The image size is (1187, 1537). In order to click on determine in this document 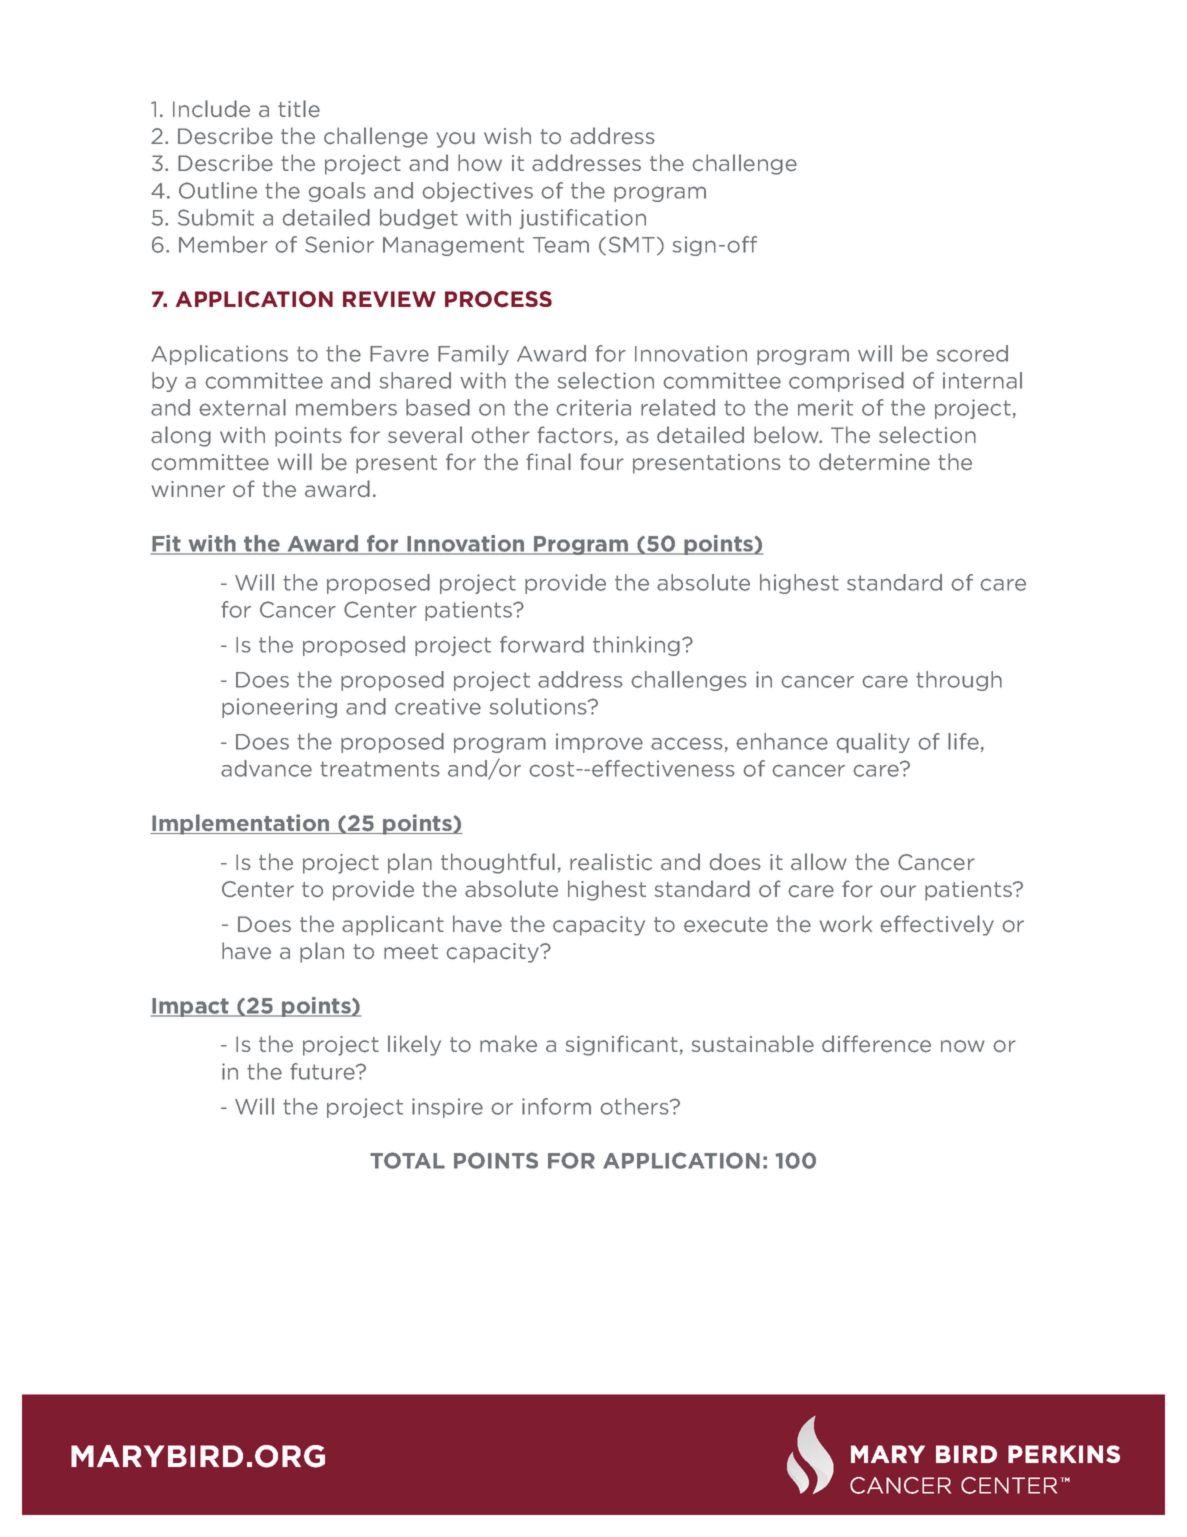, I will do `click(874, 462)`.
